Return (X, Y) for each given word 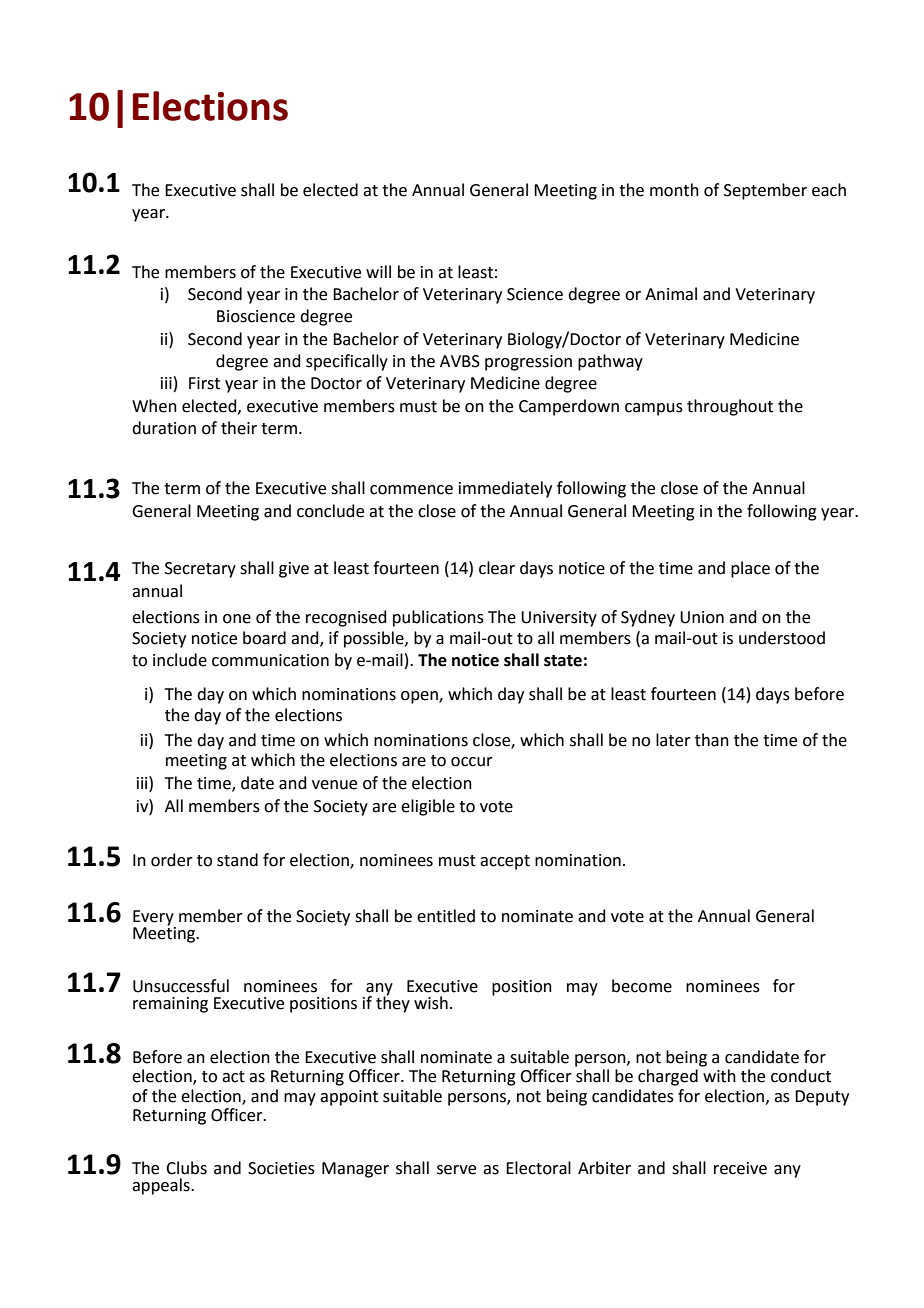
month (674, 190)
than (712, 740)
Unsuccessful (181, 986)
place (750, 569)
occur (472, 762)
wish (431, 1003)
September (765, 191)
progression (528, 363)
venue (334, 785)
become (642, 986)
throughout (730, 407)
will (378, 271)
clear (497, 568)
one (237, 619)
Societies (281, 1168)
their (239, 428)
